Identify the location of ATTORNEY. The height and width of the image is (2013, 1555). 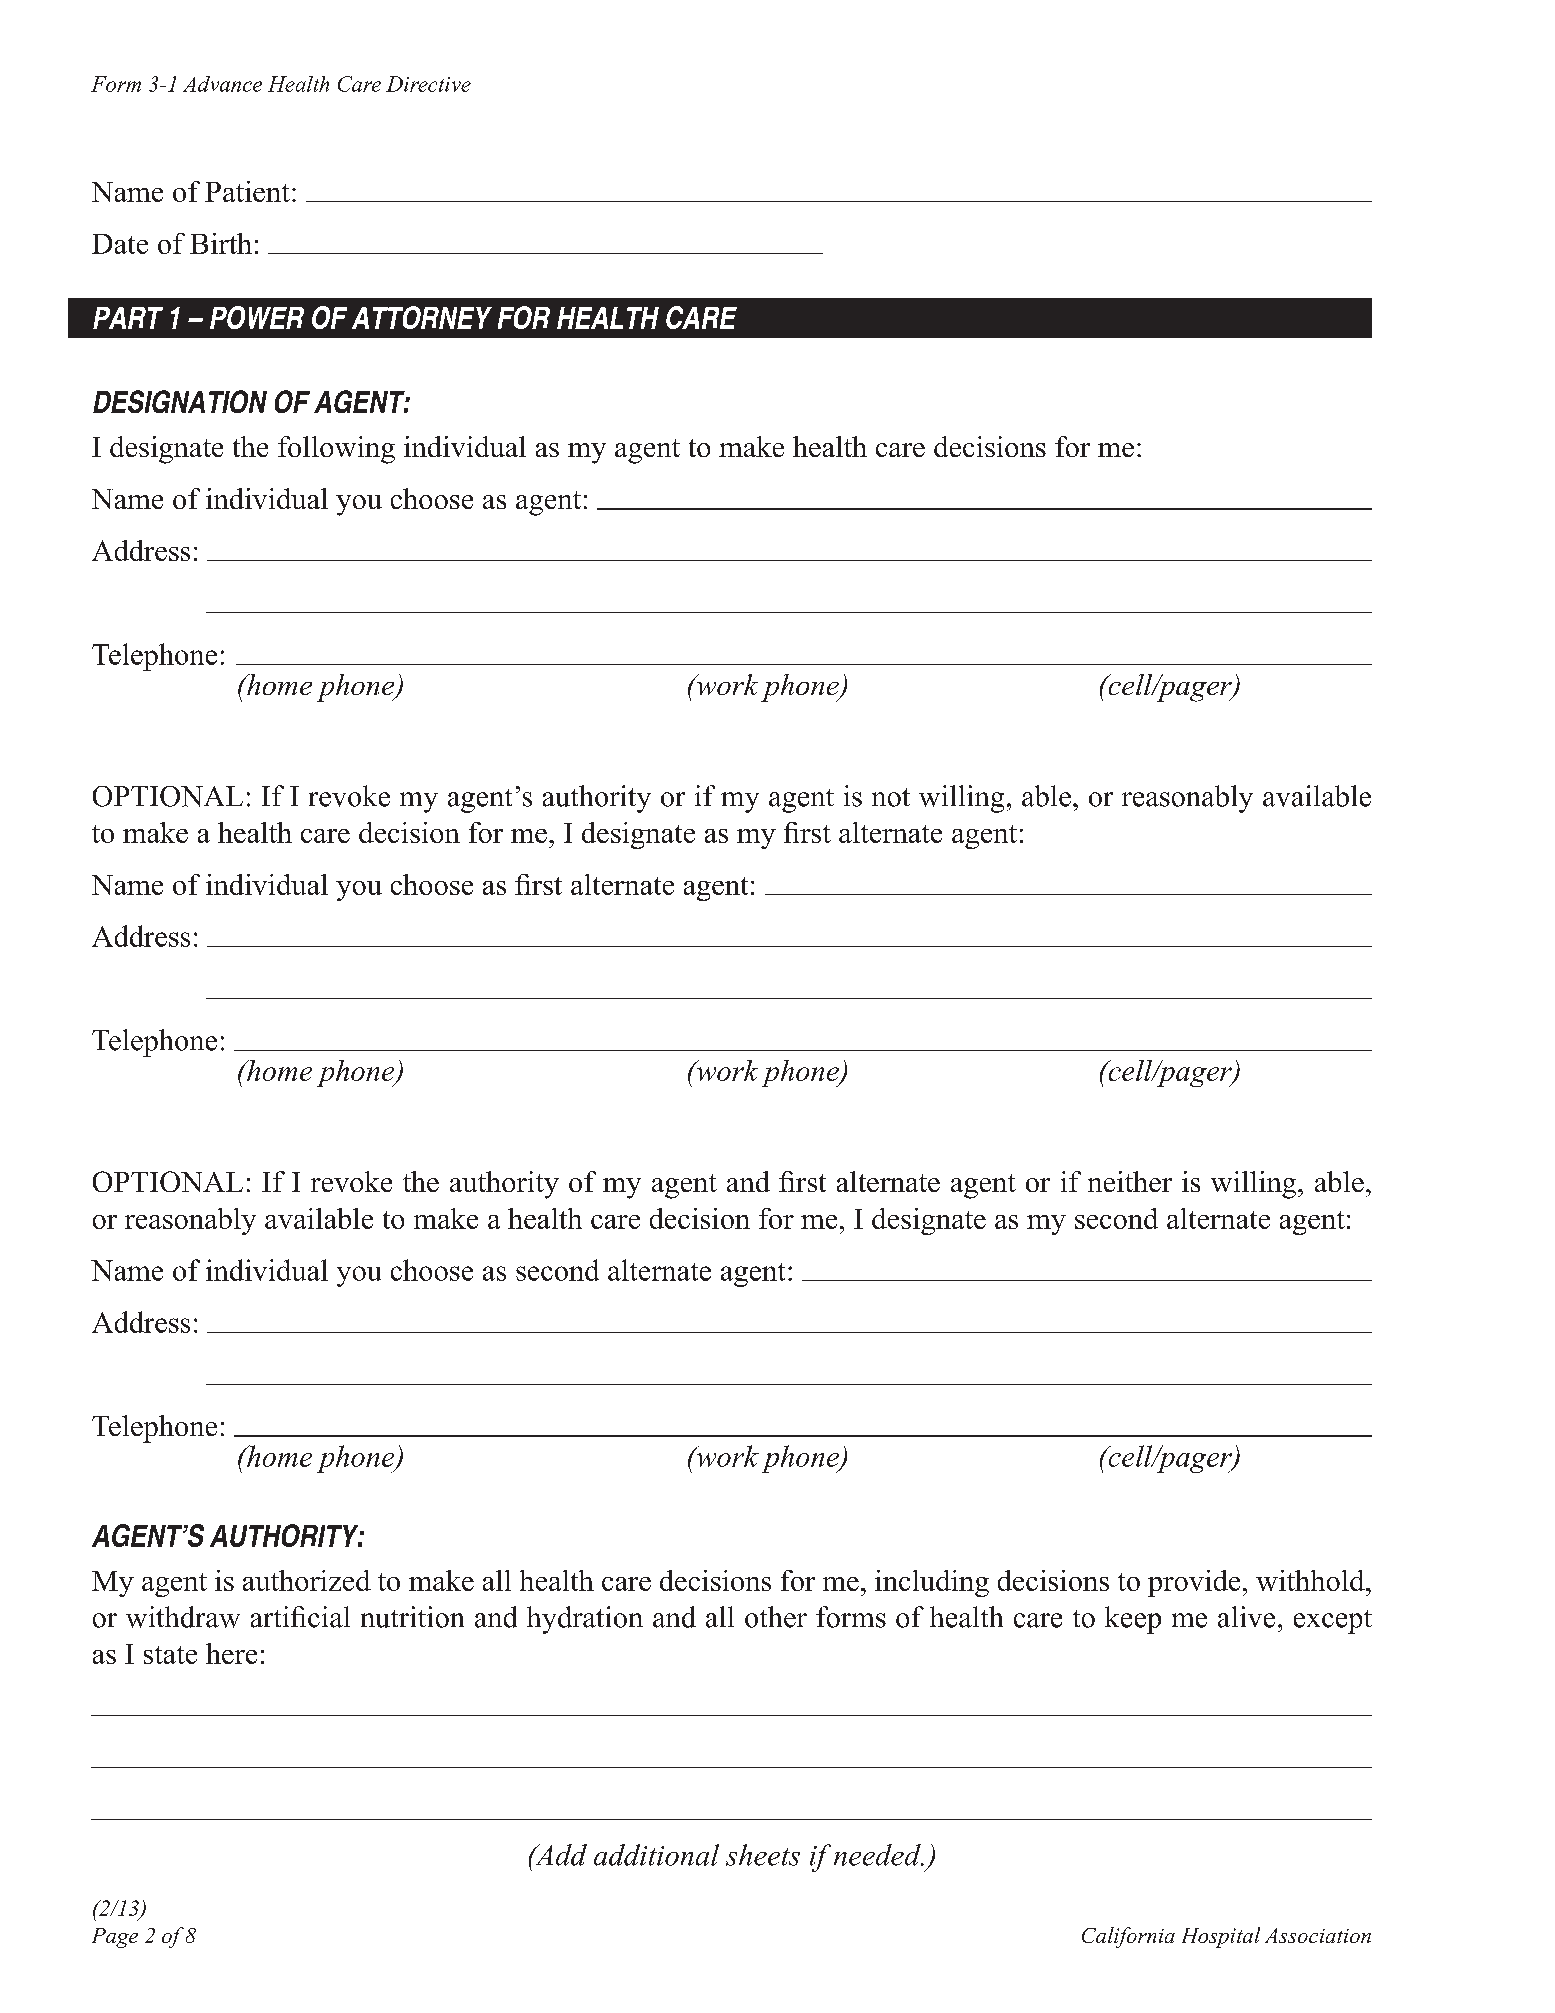
(422, 317).
